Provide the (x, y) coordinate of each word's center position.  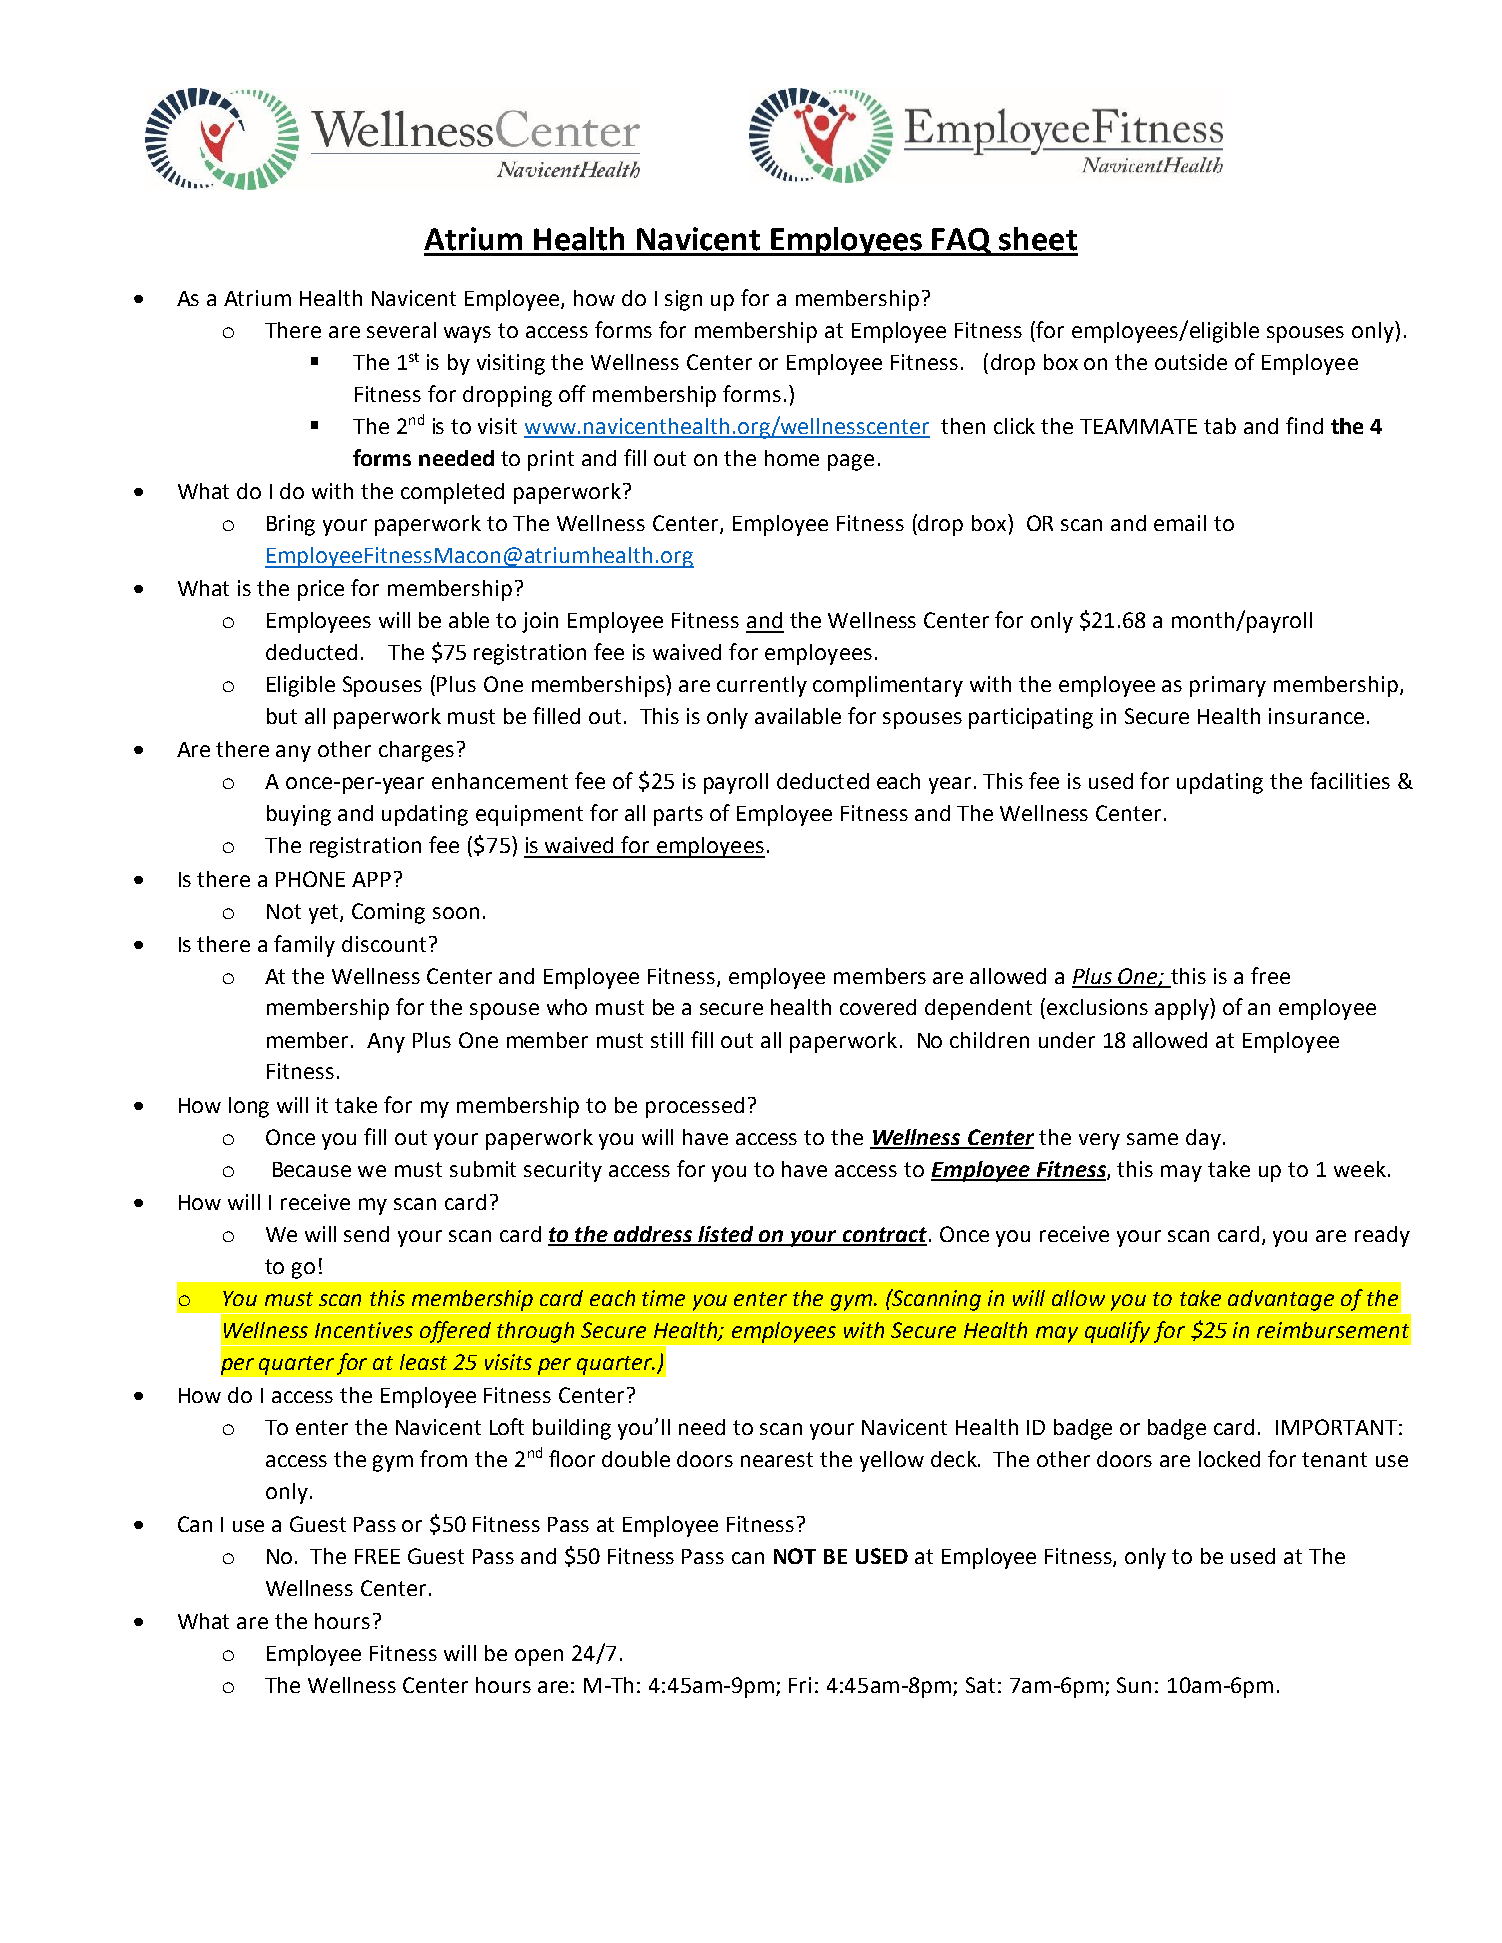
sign (683, 300)
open (539, 1657)
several (401, 330)
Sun (1134, 1685)
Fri (800, 1685)
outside (1191, 362)
